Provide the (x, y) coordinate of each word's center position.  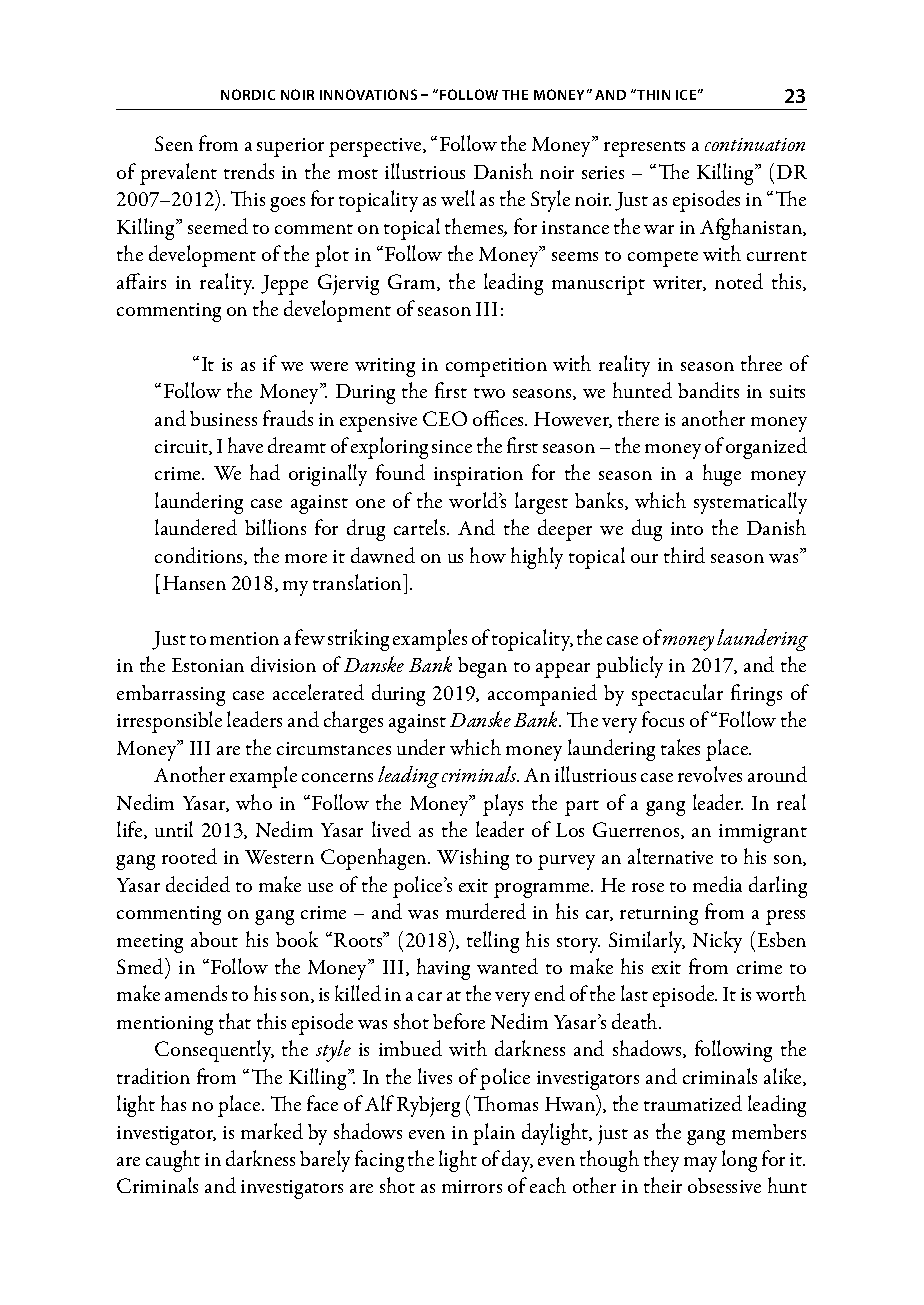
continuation (755, 144)
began (482, 667)
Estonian (208, 665)
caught (173, 1161)
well (458, 198)
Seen (174, 143)
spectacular (677, 695)
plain (494, 1134)
